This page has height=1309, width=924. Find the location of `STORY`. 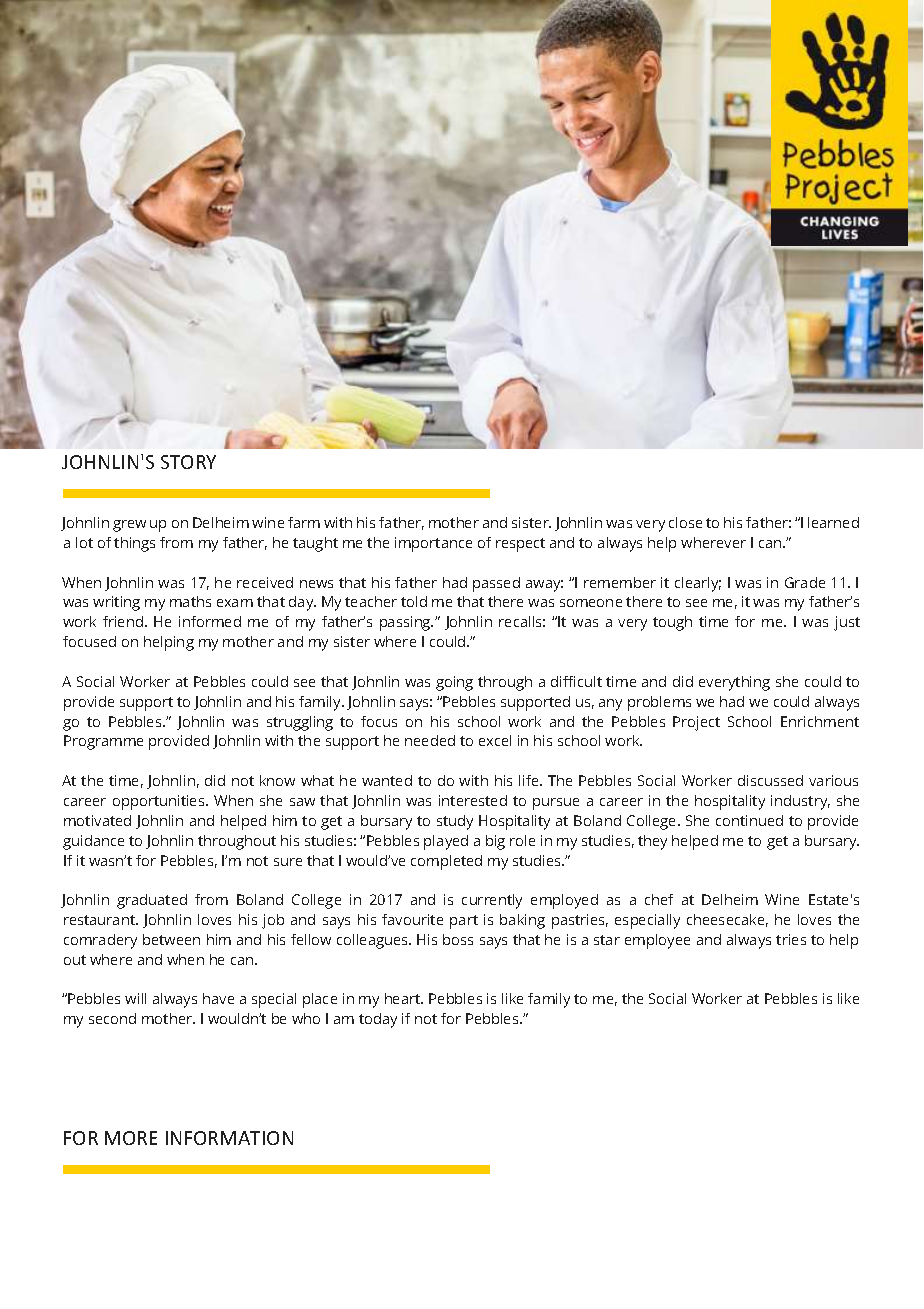

STORY is located at coordinates (188, 462).
